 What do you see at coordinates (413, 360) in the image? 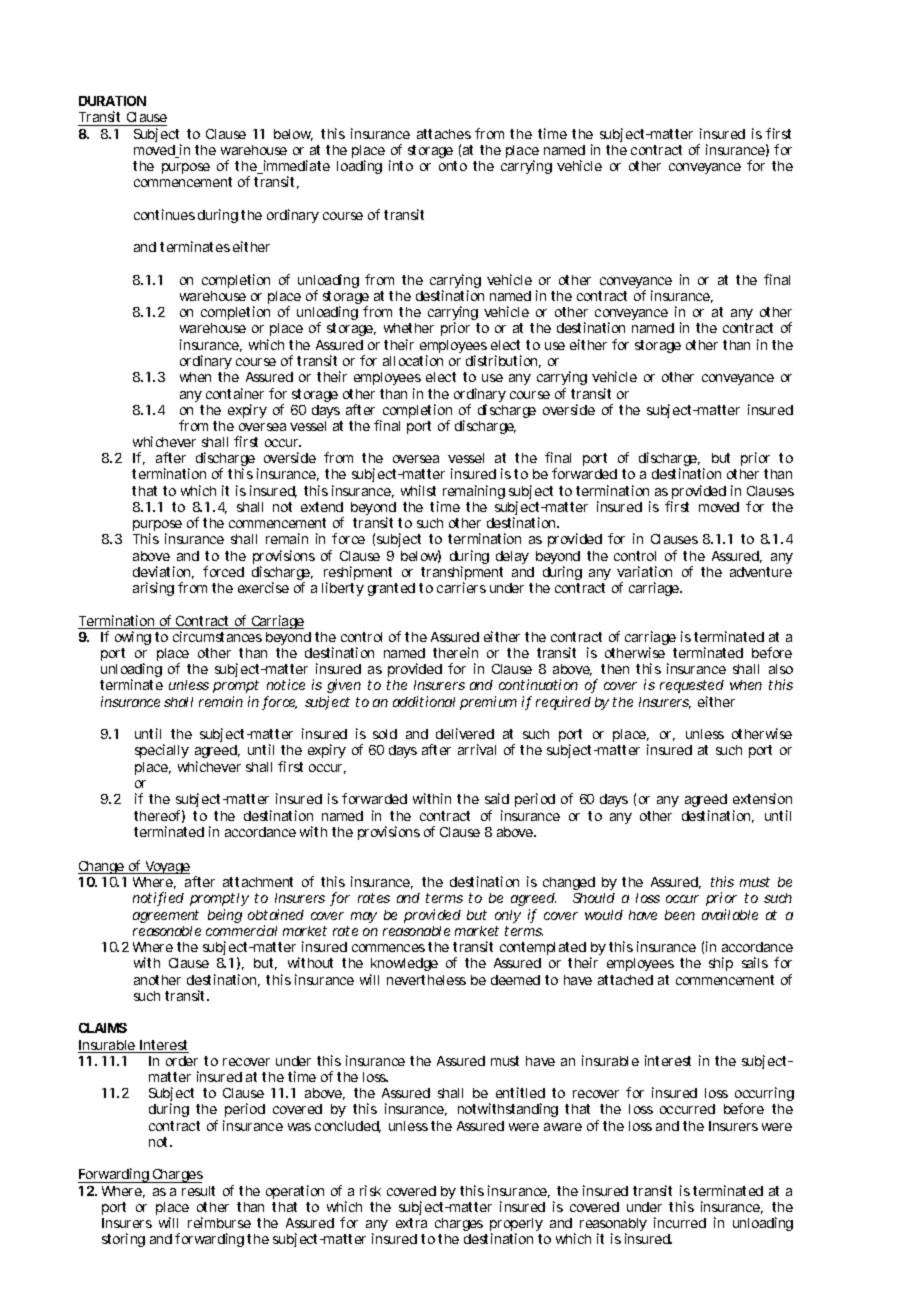
I see `allocation` at bounding box center [413, 360].
